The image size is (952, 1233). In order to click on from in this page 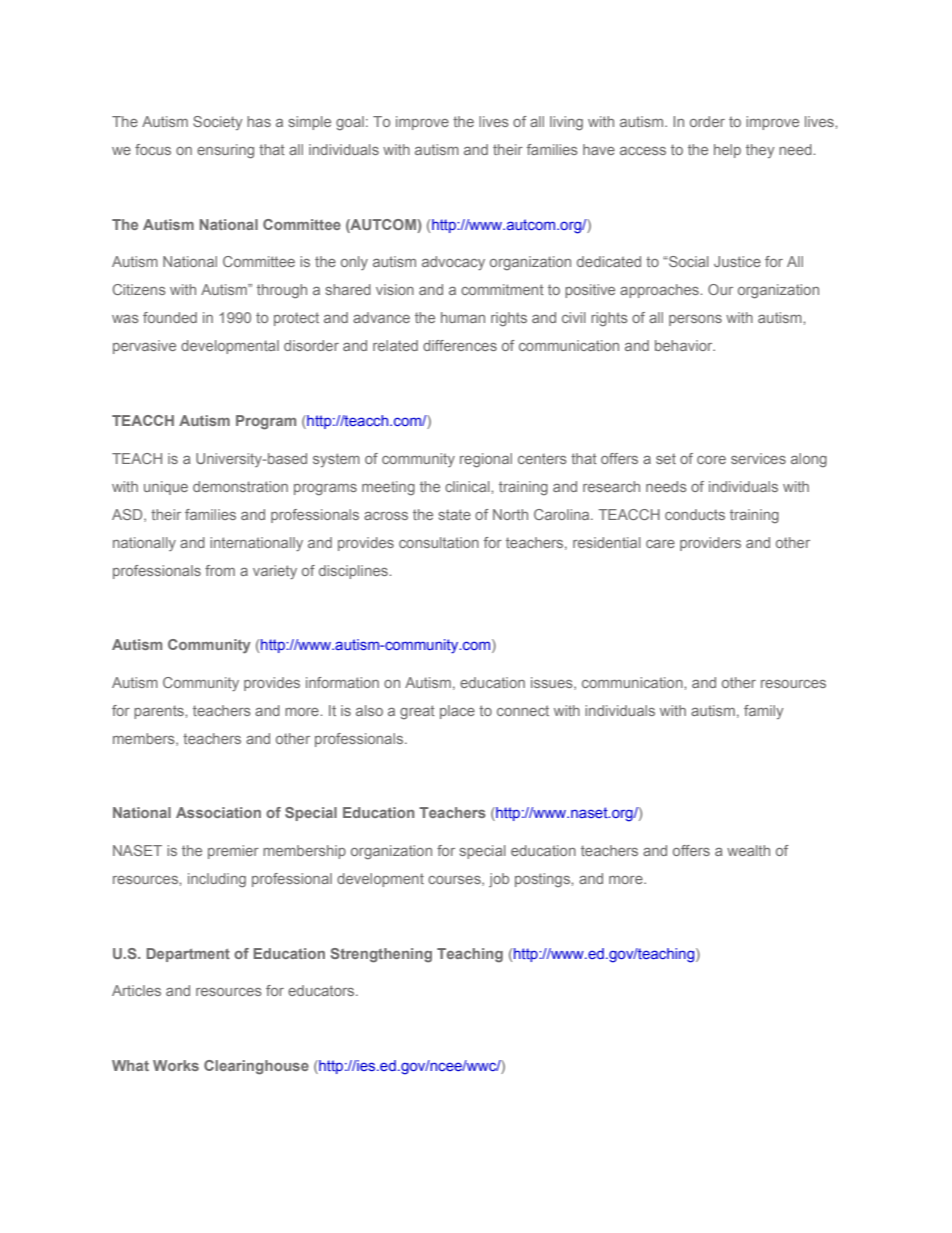, I will do `click(220, 570)`.
